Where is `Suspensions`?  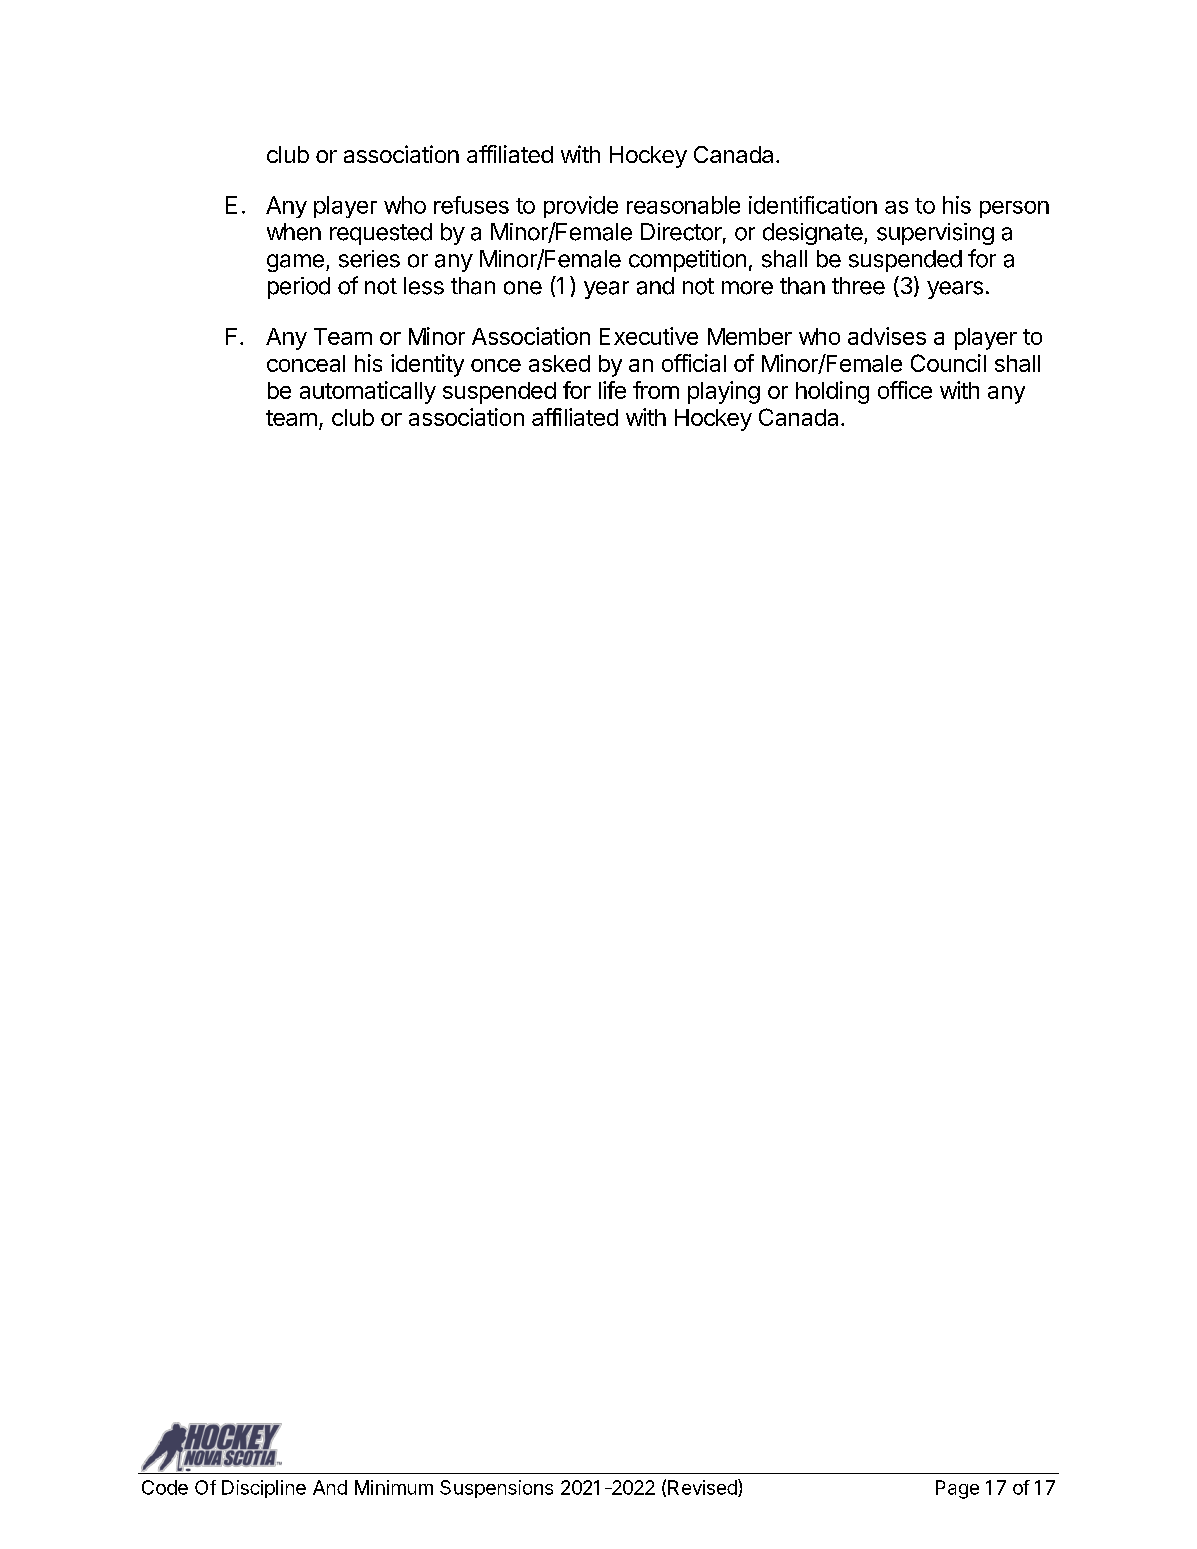
Suspensions is located at coordinates (496, 1489).
